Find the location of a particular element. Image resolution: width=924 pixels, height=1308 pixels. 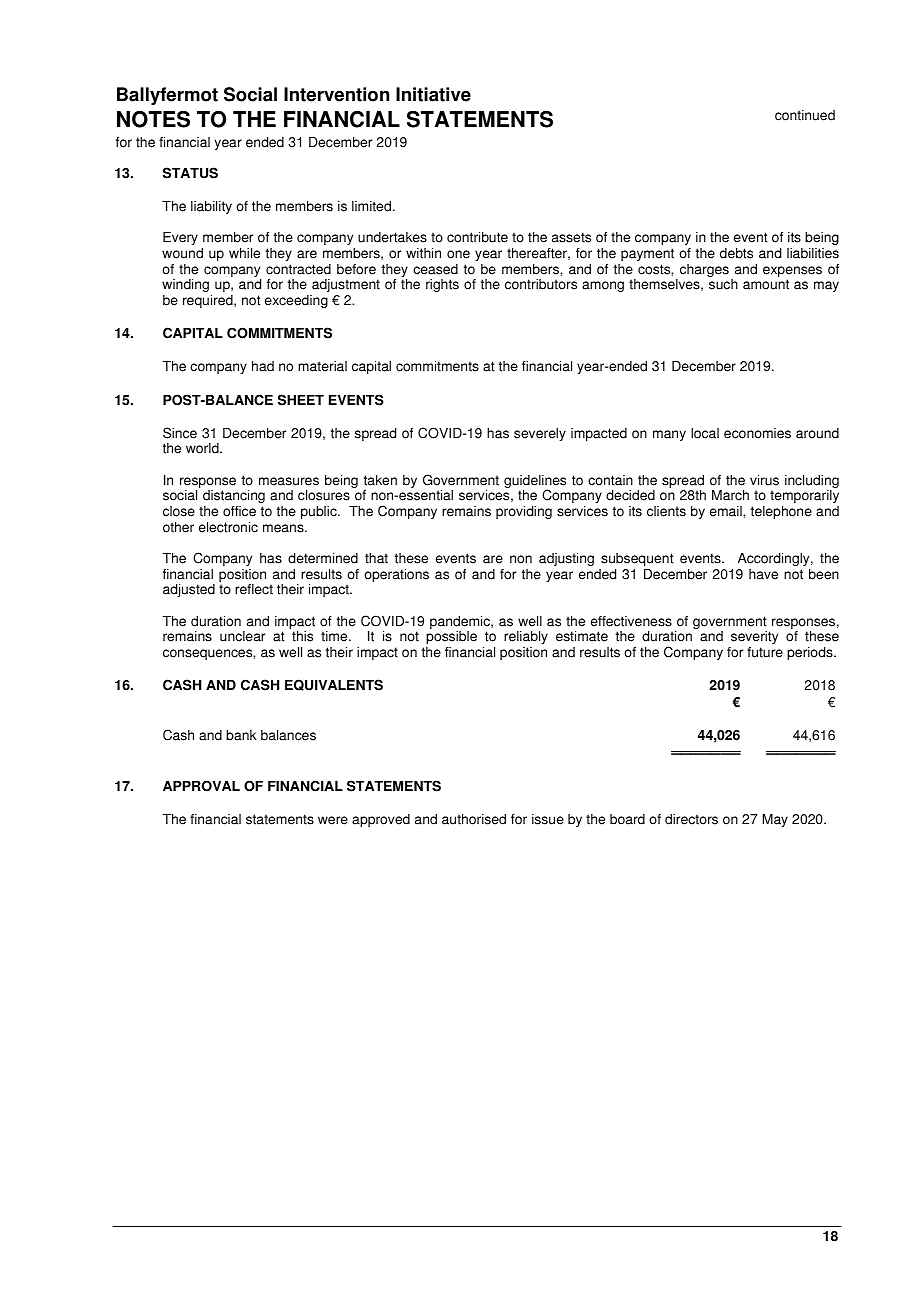

continued is located at coordinates (805, 115).
